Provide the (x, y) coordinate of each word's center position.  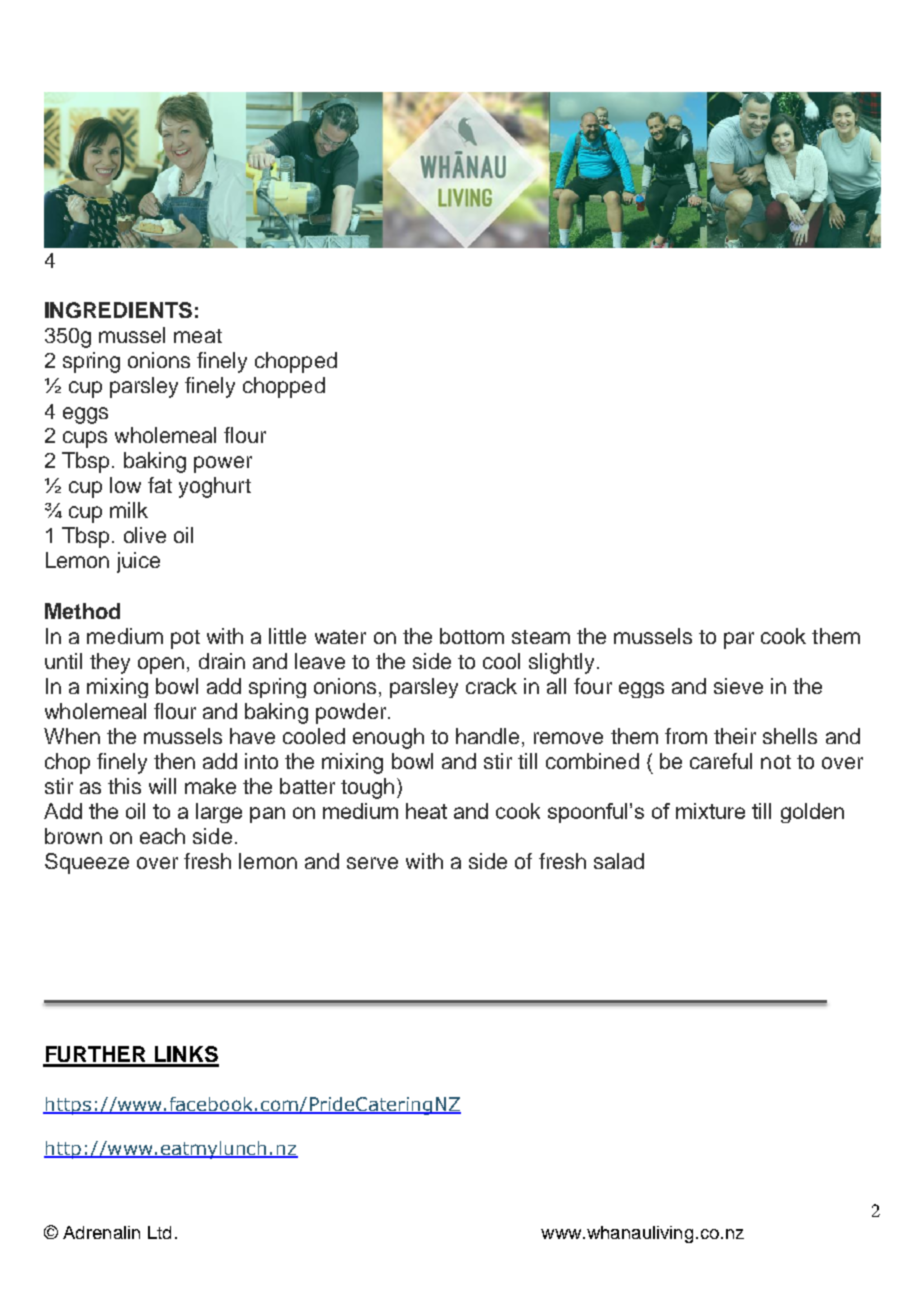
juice (138, 562)
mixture (710, 811)
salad (619, 861)
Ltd (159, 1232)
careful (721, 761)
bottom (472, 636)
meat (198, 336)
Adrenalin (101, 1232)
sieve (738, 686)
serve (372, 863)
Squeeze (87, 863)
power (223, 464)
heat (426, 811)
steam (541, 637)
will (162, 786)
